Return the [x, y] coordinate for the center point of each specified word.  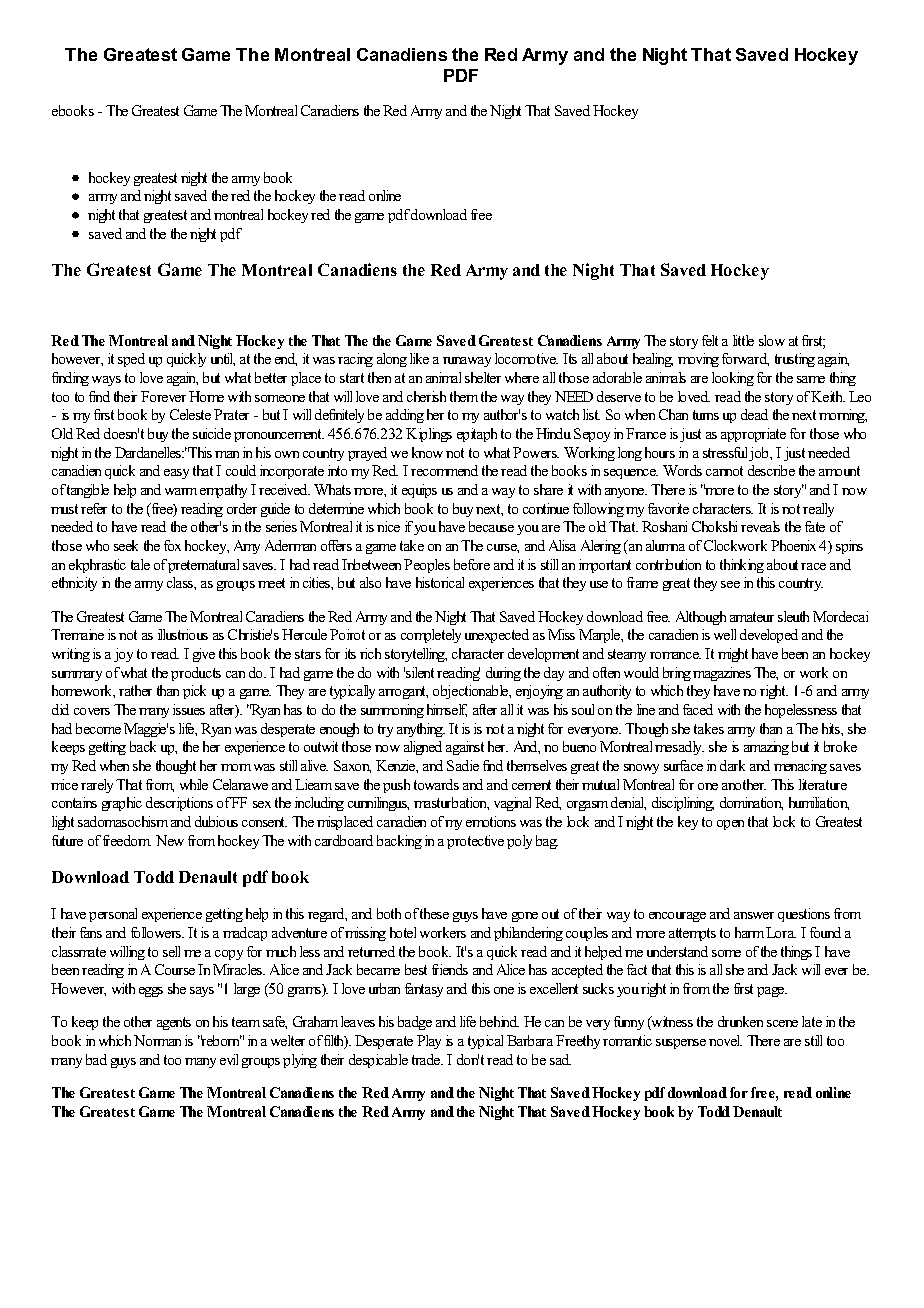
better [271, 377]
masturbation [451, 803]
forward [745, 359]
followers [157, 932]
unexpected [497, 636]
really [818, 510]
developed [769, 636]
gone [525, 917]
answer [754, 915]
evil [229, 1059]
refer [94, 508]
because [491, 526]
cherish [426, 396]
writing [71, 655]
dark [732, 765]
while [194, 784]
